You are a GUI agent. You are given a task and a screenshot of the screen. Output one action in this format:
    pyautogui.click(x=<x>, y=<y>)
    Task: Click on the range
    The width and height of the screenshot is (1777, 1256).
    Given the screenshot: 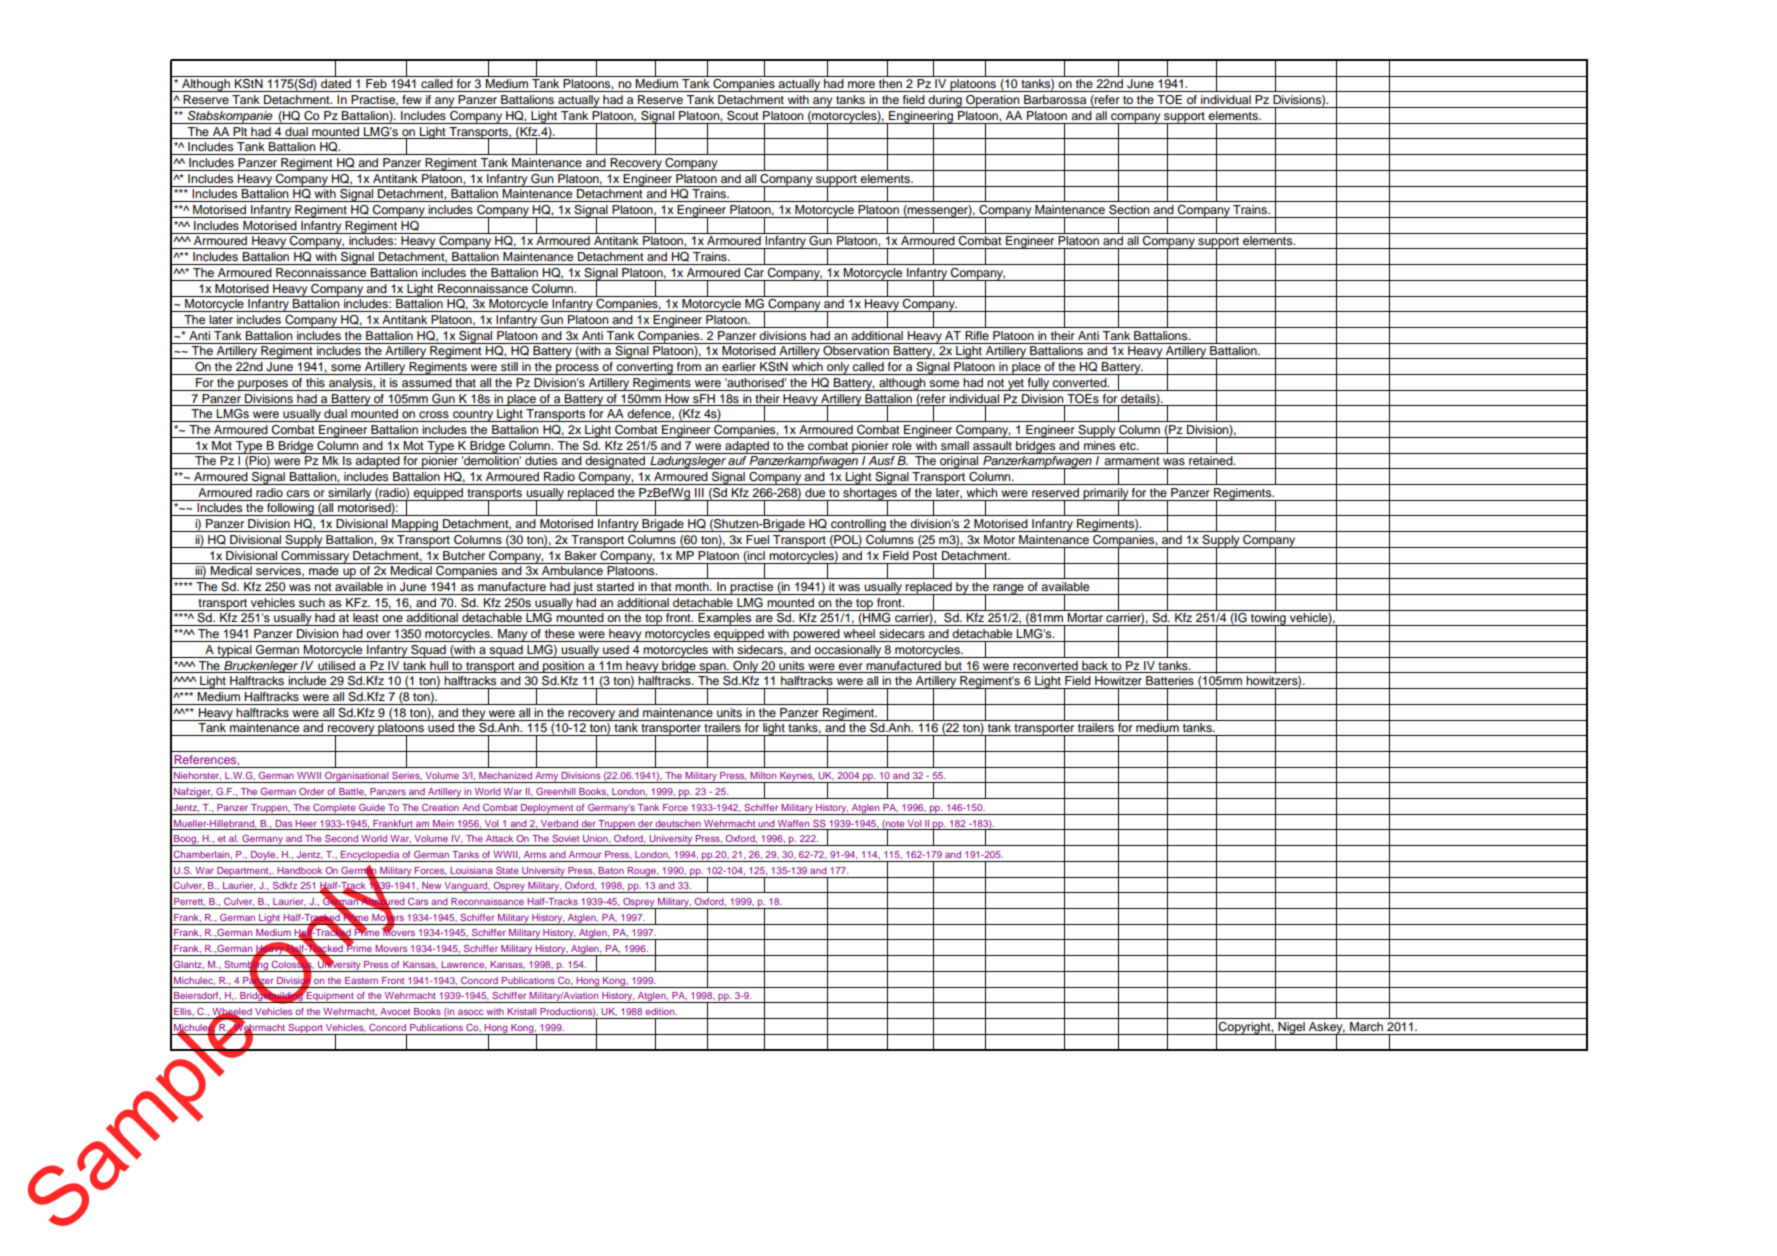 What is the action you would take?
    pyautogui.click(x=1008, y=589)
